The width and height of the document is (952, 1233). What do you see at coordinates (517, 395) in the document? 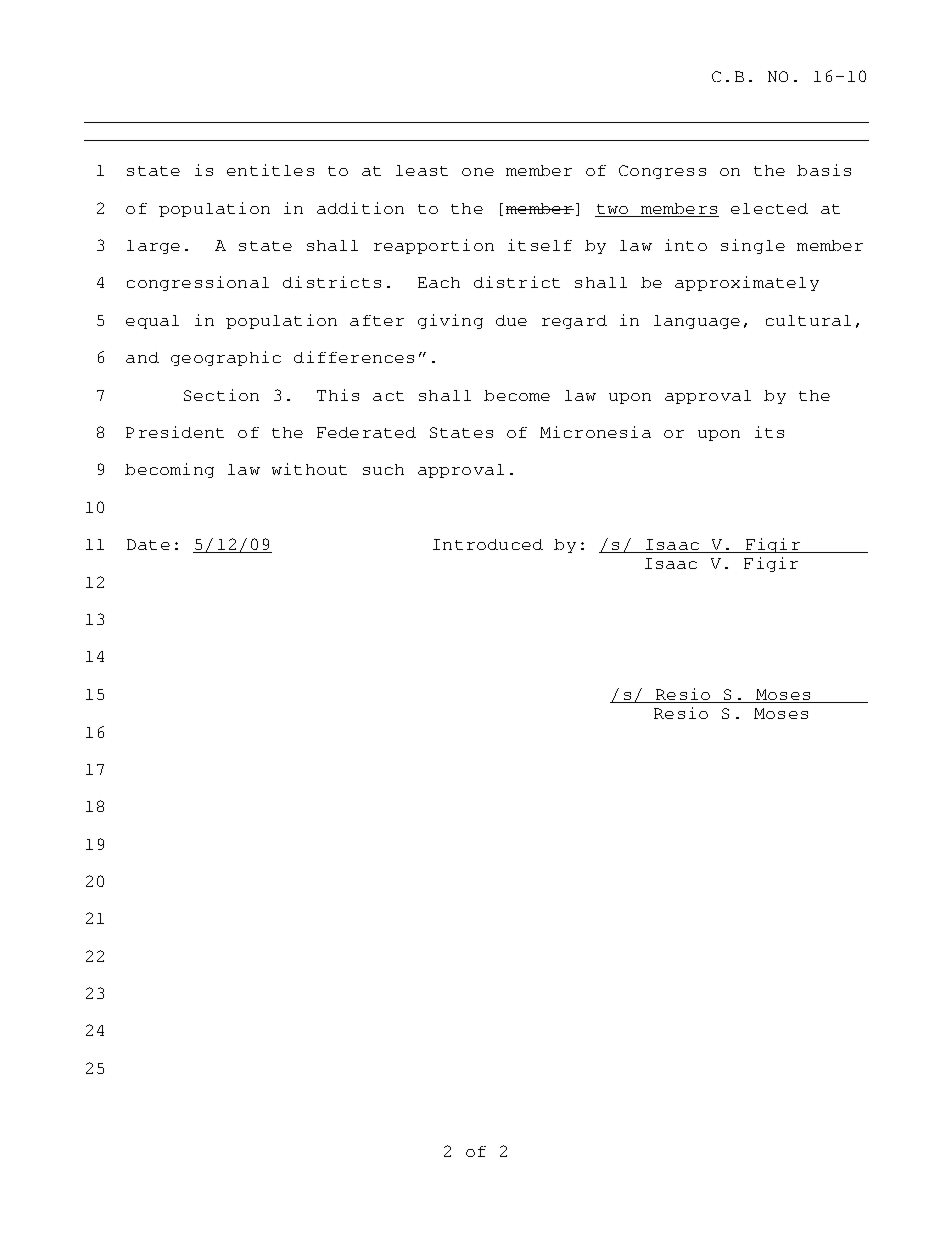
I see `become` at bounding box center [517, 395].
